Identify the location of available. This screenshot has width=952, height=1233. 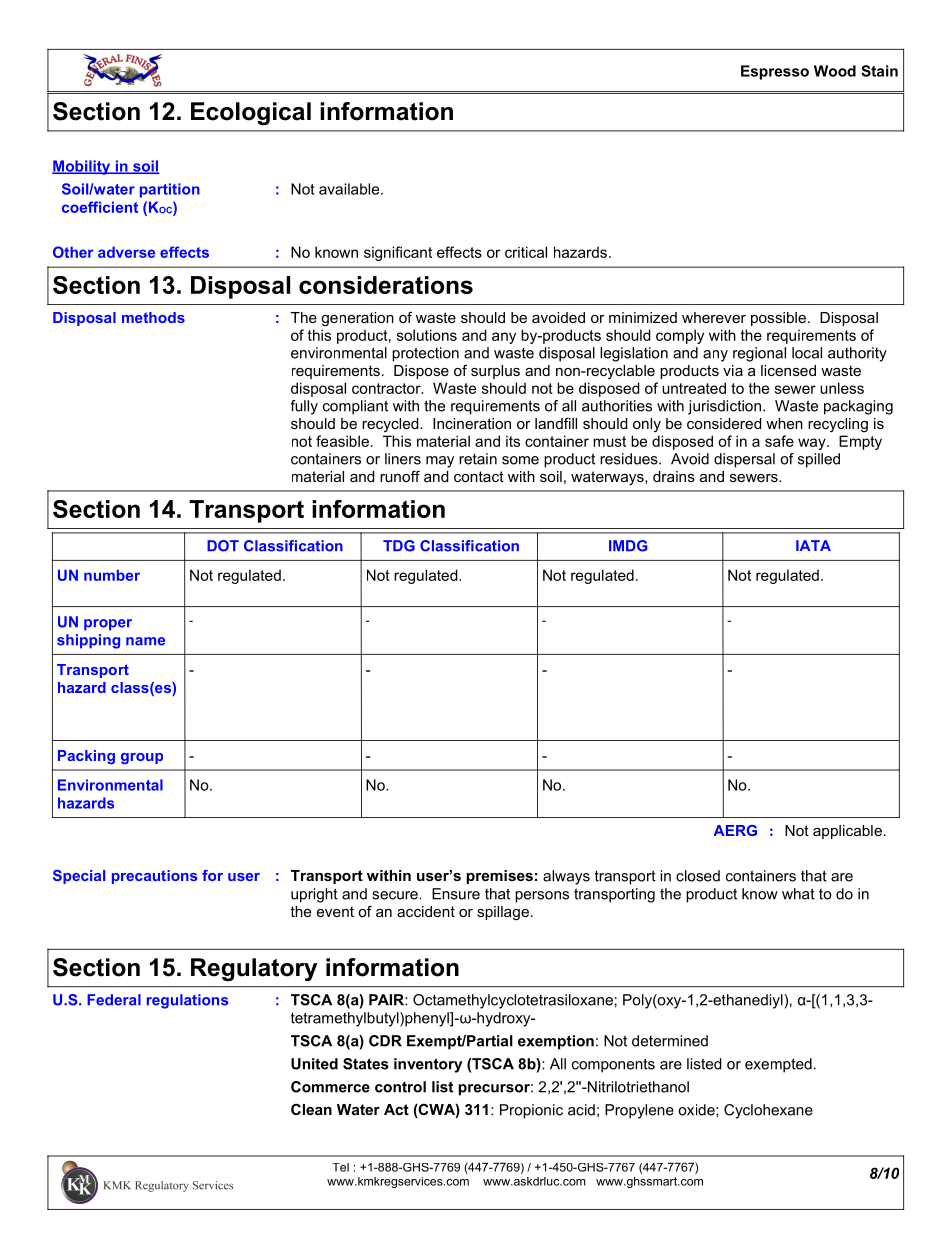
(350, 189).
